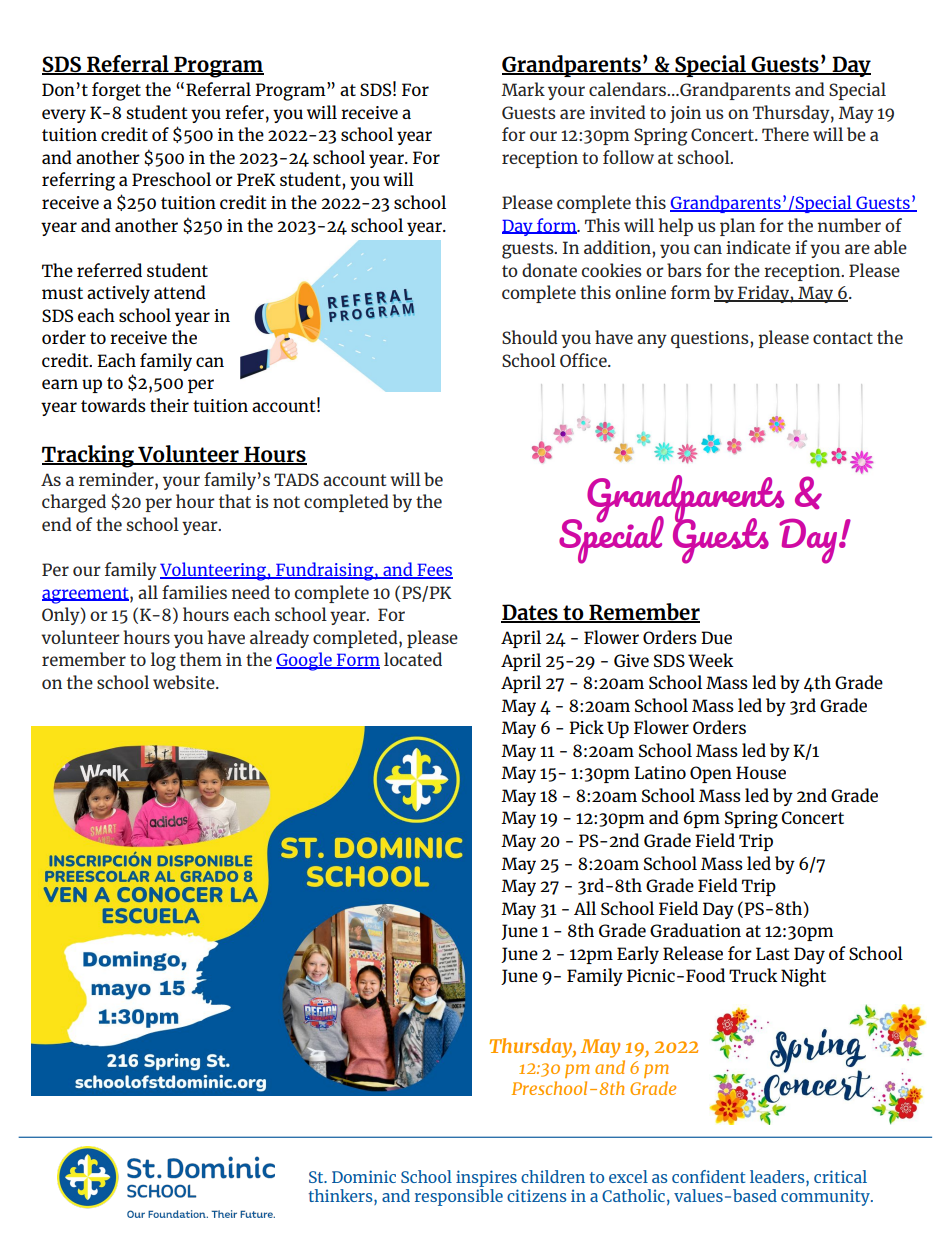 Image resolution: width=952 pixels, height=1233 pixels. What do you see at coordinates (163, 661) in the image?
I see `log` at bounding box center [163, 661].
